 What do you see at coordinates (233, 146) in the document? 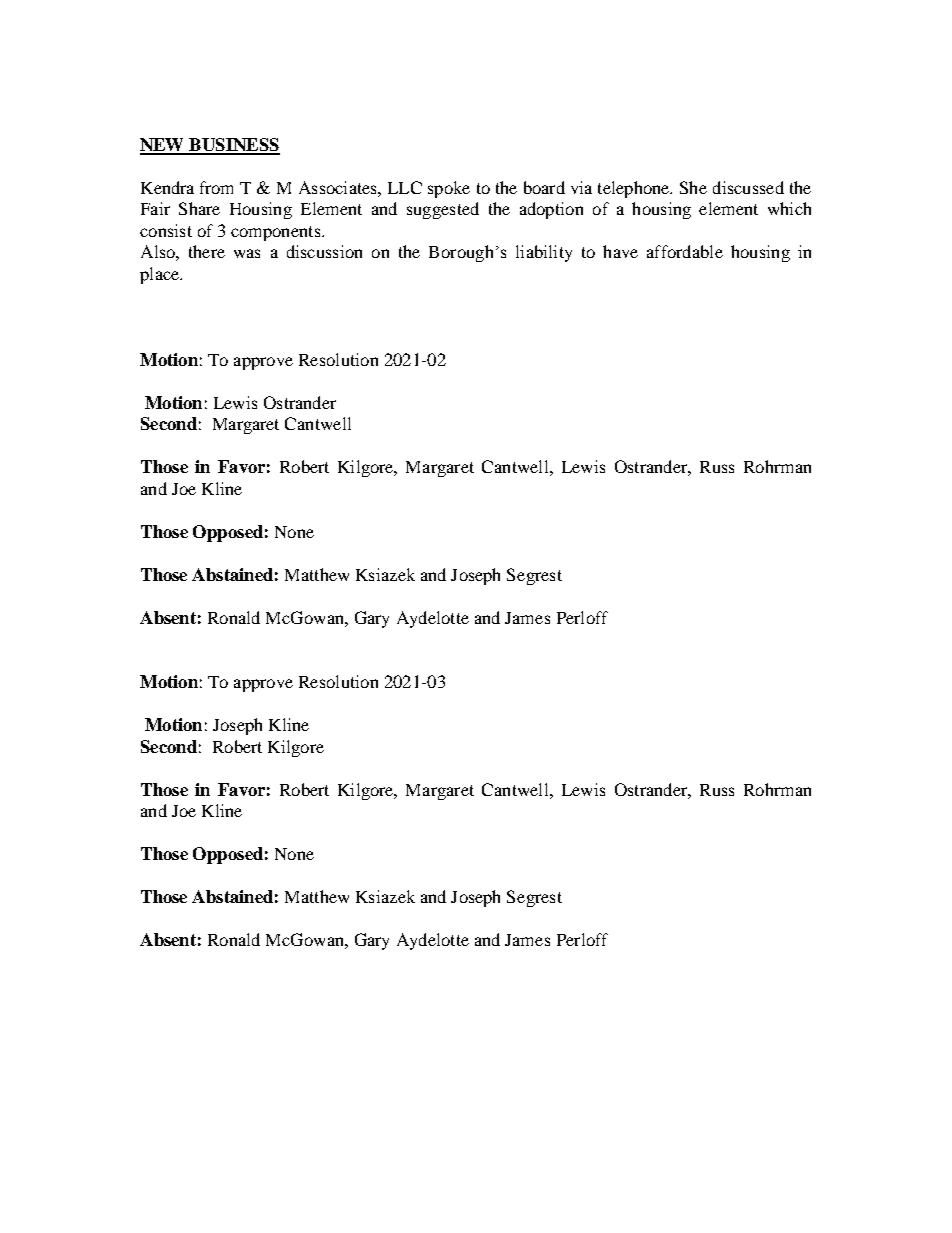
I see `BUSINESS` at bounding box center [233, 146].
